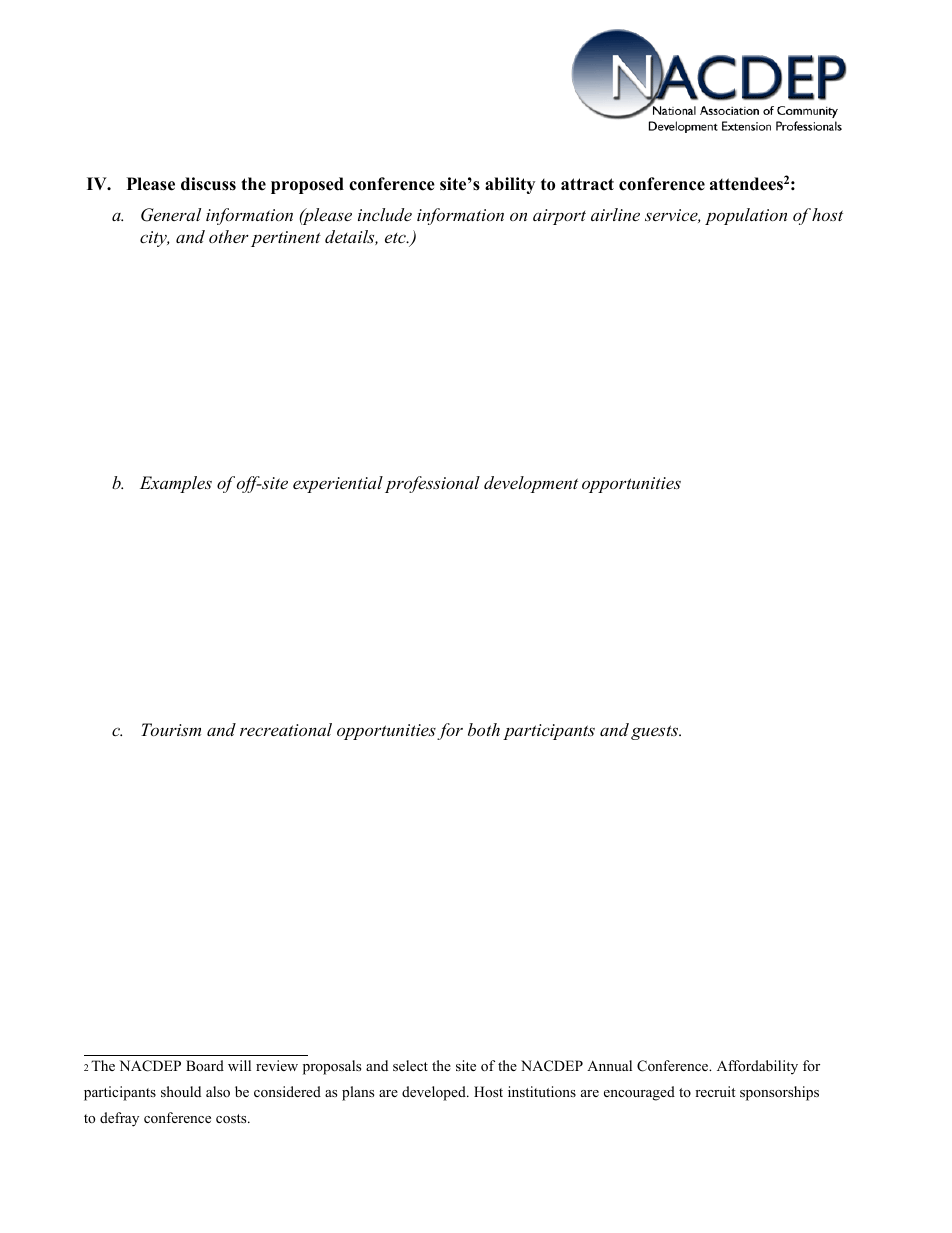 This screenshot has width=952, height=1233. What do you see at coordinates (484, 729) in the screenshot?
I see `both` at bounding box center [484, 729].
